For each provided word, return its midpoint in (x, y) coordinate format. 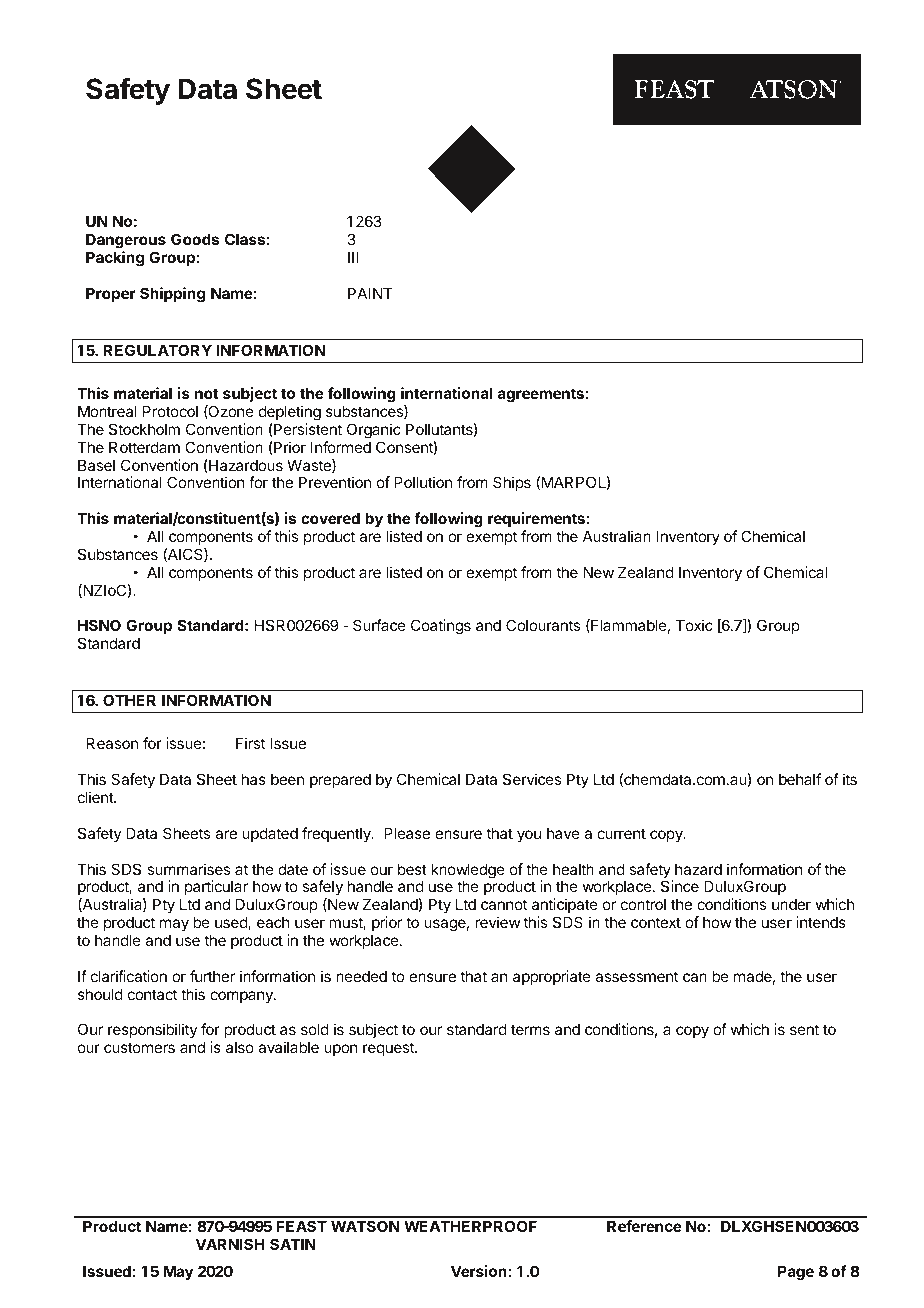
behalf (800, 779)
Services (532, 779)
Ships (512, 483)
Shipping (172, 295)
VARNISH (230, 1244)
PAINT (370, 293)
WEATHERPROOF (470, 1226)
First (250, 743)
